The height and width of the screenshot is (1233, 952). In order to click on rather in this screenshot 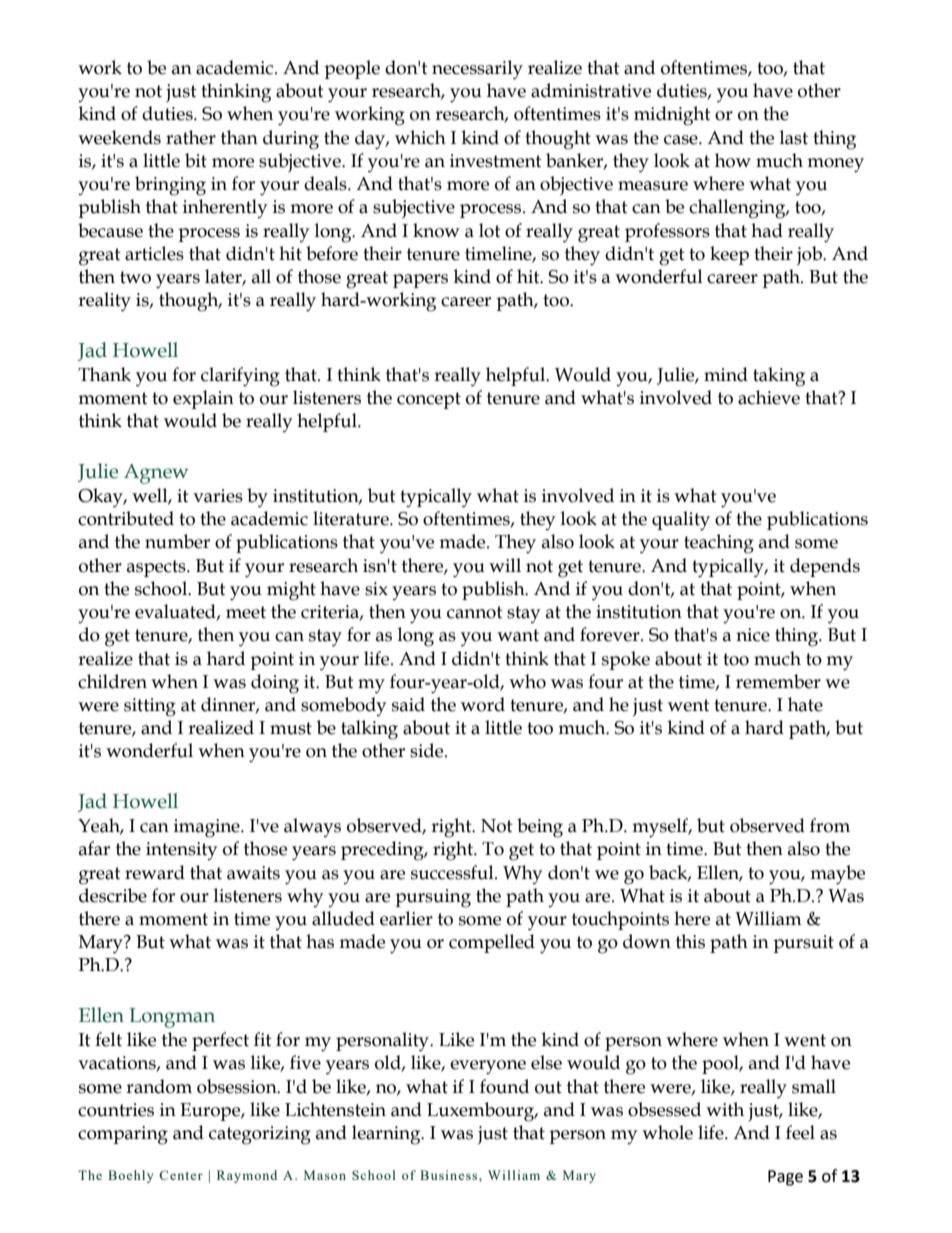, I will do `click(191, 137)`.
